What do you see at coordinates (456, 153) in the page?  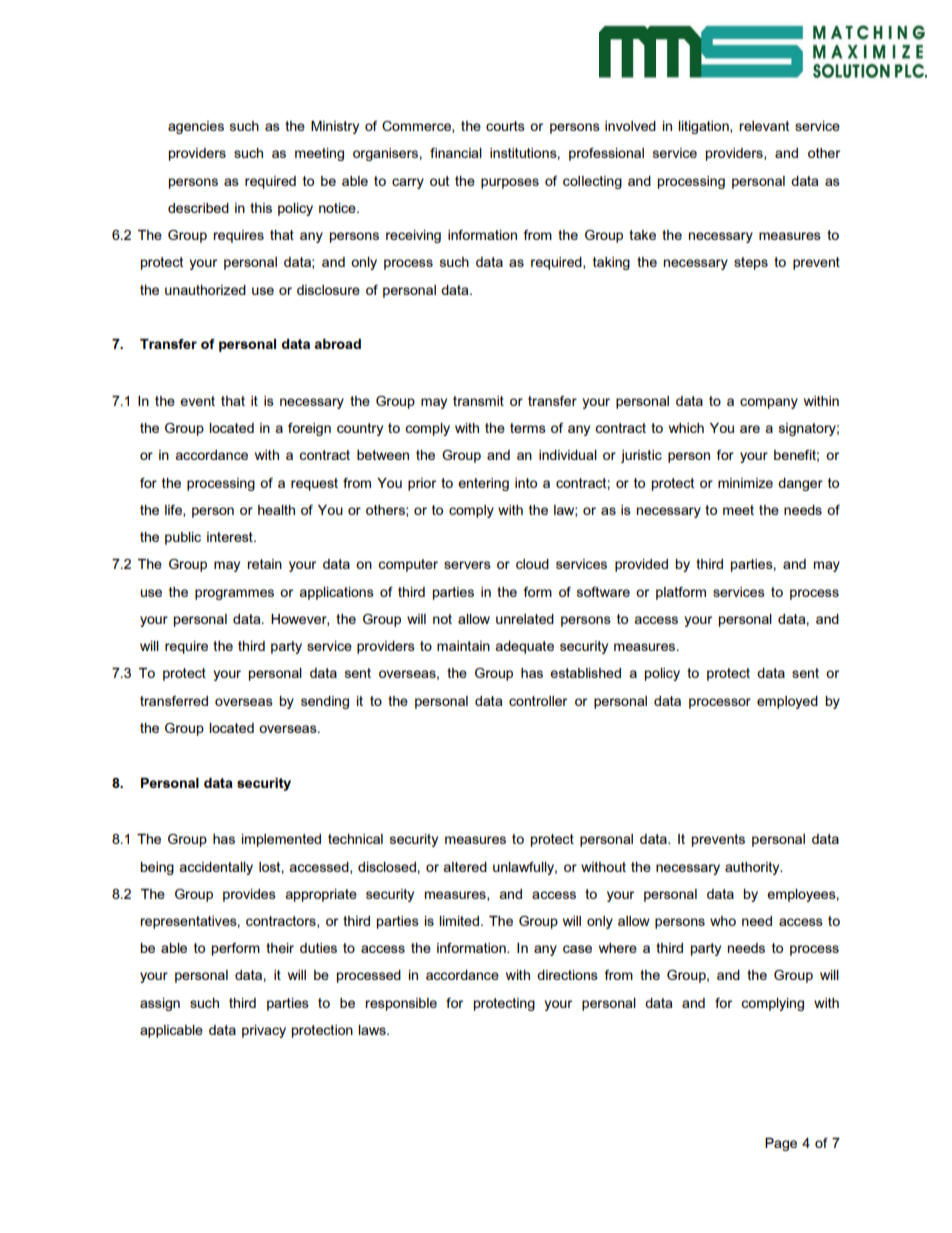 I see `financial` at bounding box center [456, 153].
